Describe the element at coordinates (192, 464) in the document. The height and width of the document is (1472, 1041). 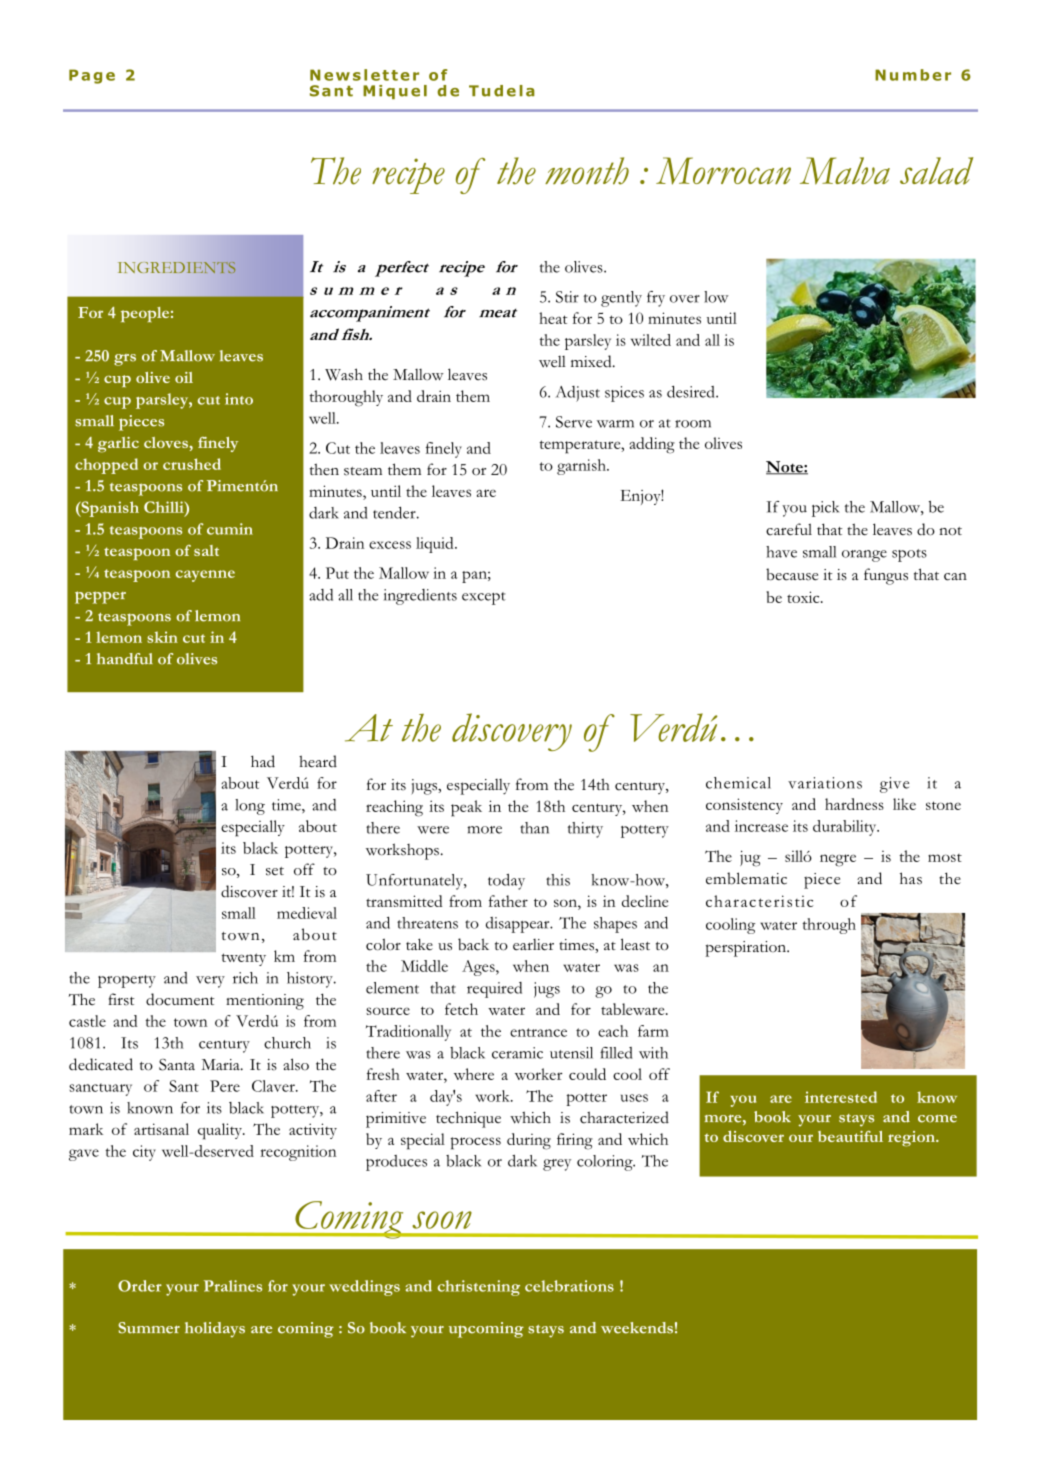
I see `crushed` at that location.
